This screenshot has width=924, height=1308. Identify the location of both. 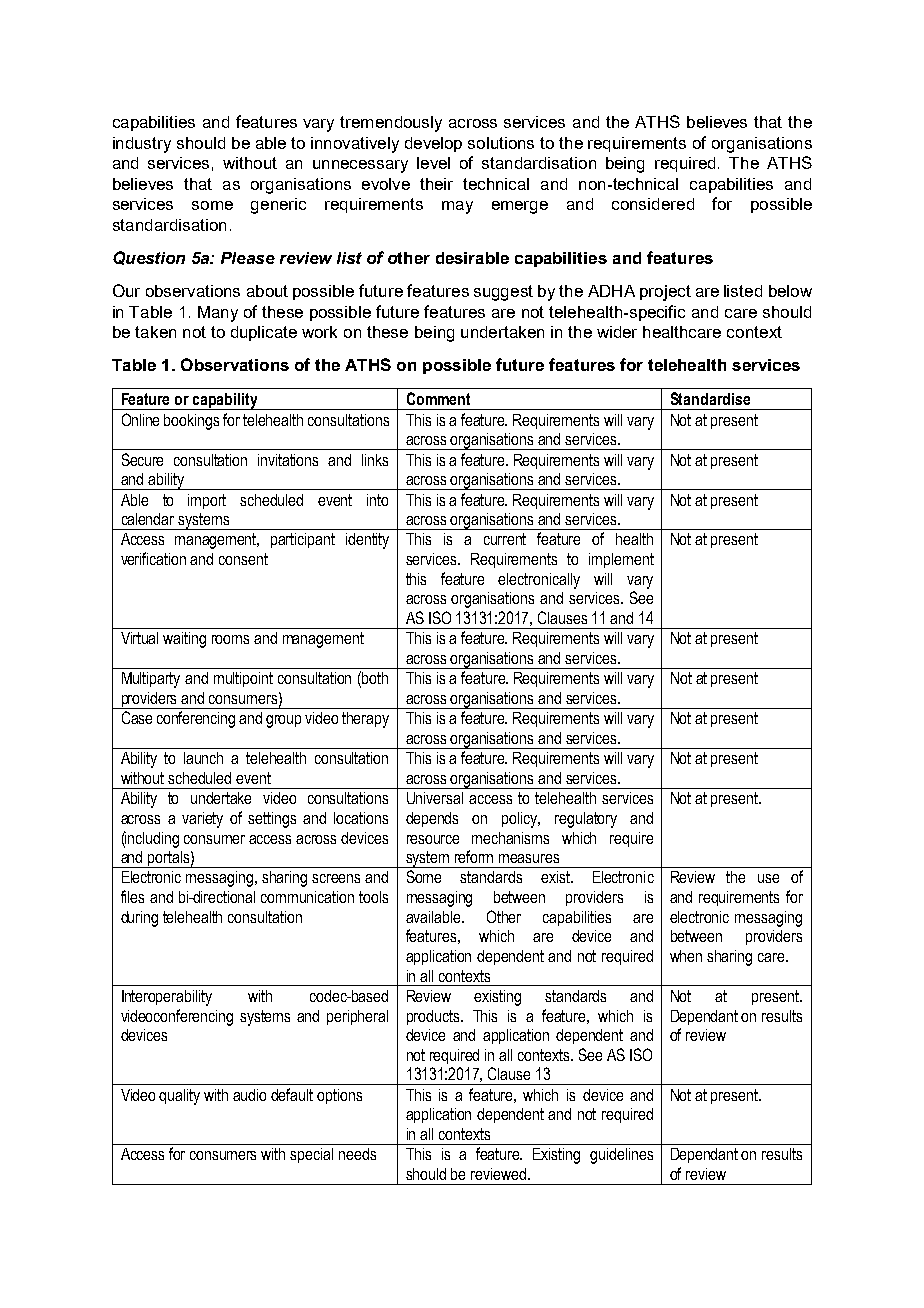
(375, 678).
